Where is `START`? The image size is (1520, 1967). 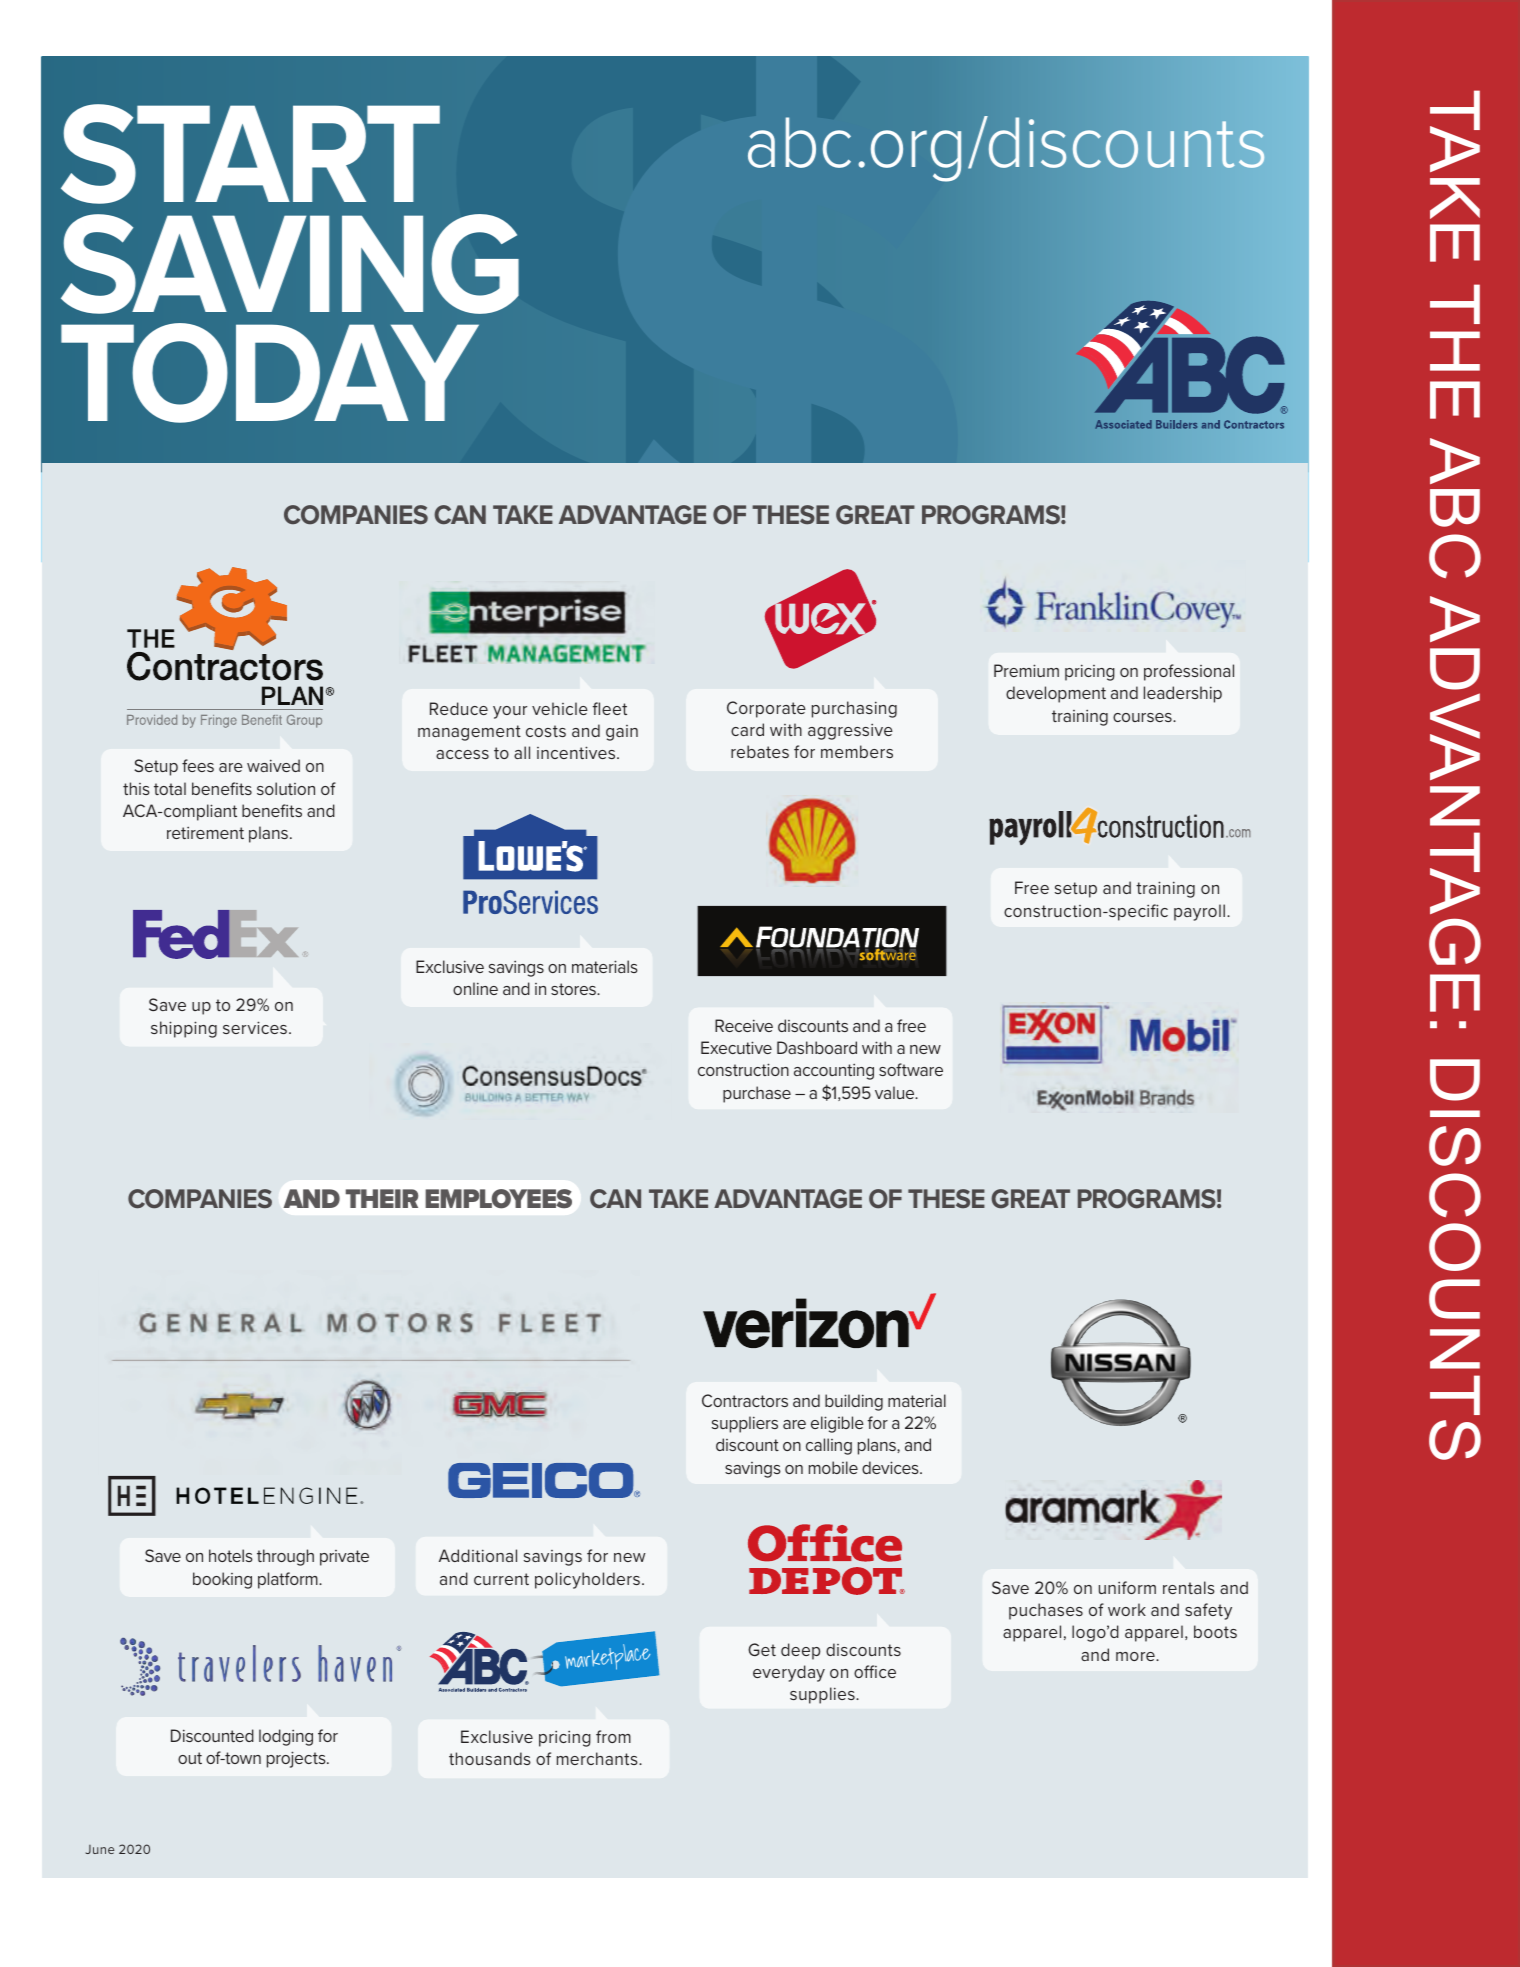
START is located at coordinates (250, 154).
